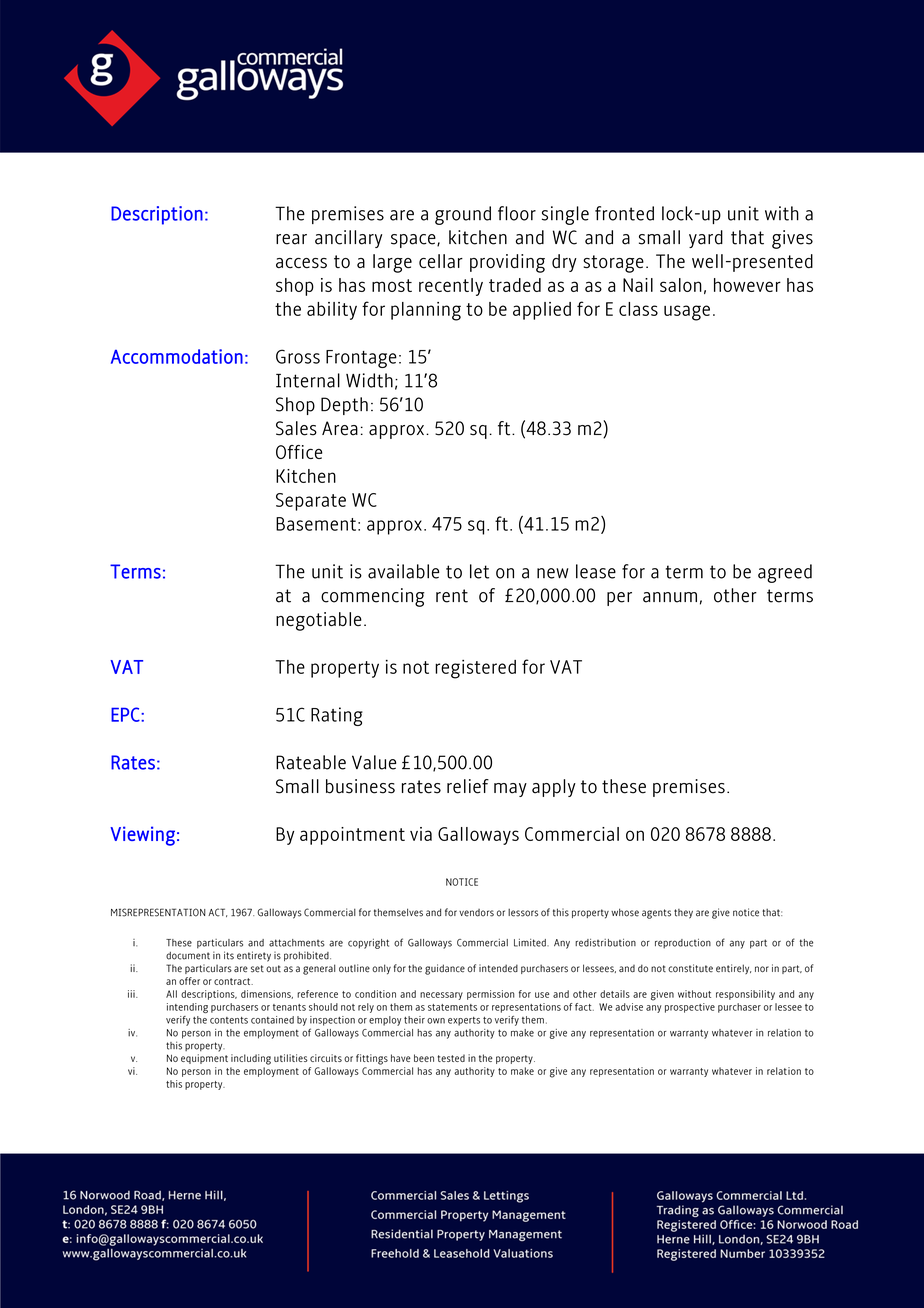 The width and height of the screenshot is (924, 1308). Describe the element at coordinates (463, 215) in the screenshot. I see `ground` at that location.
